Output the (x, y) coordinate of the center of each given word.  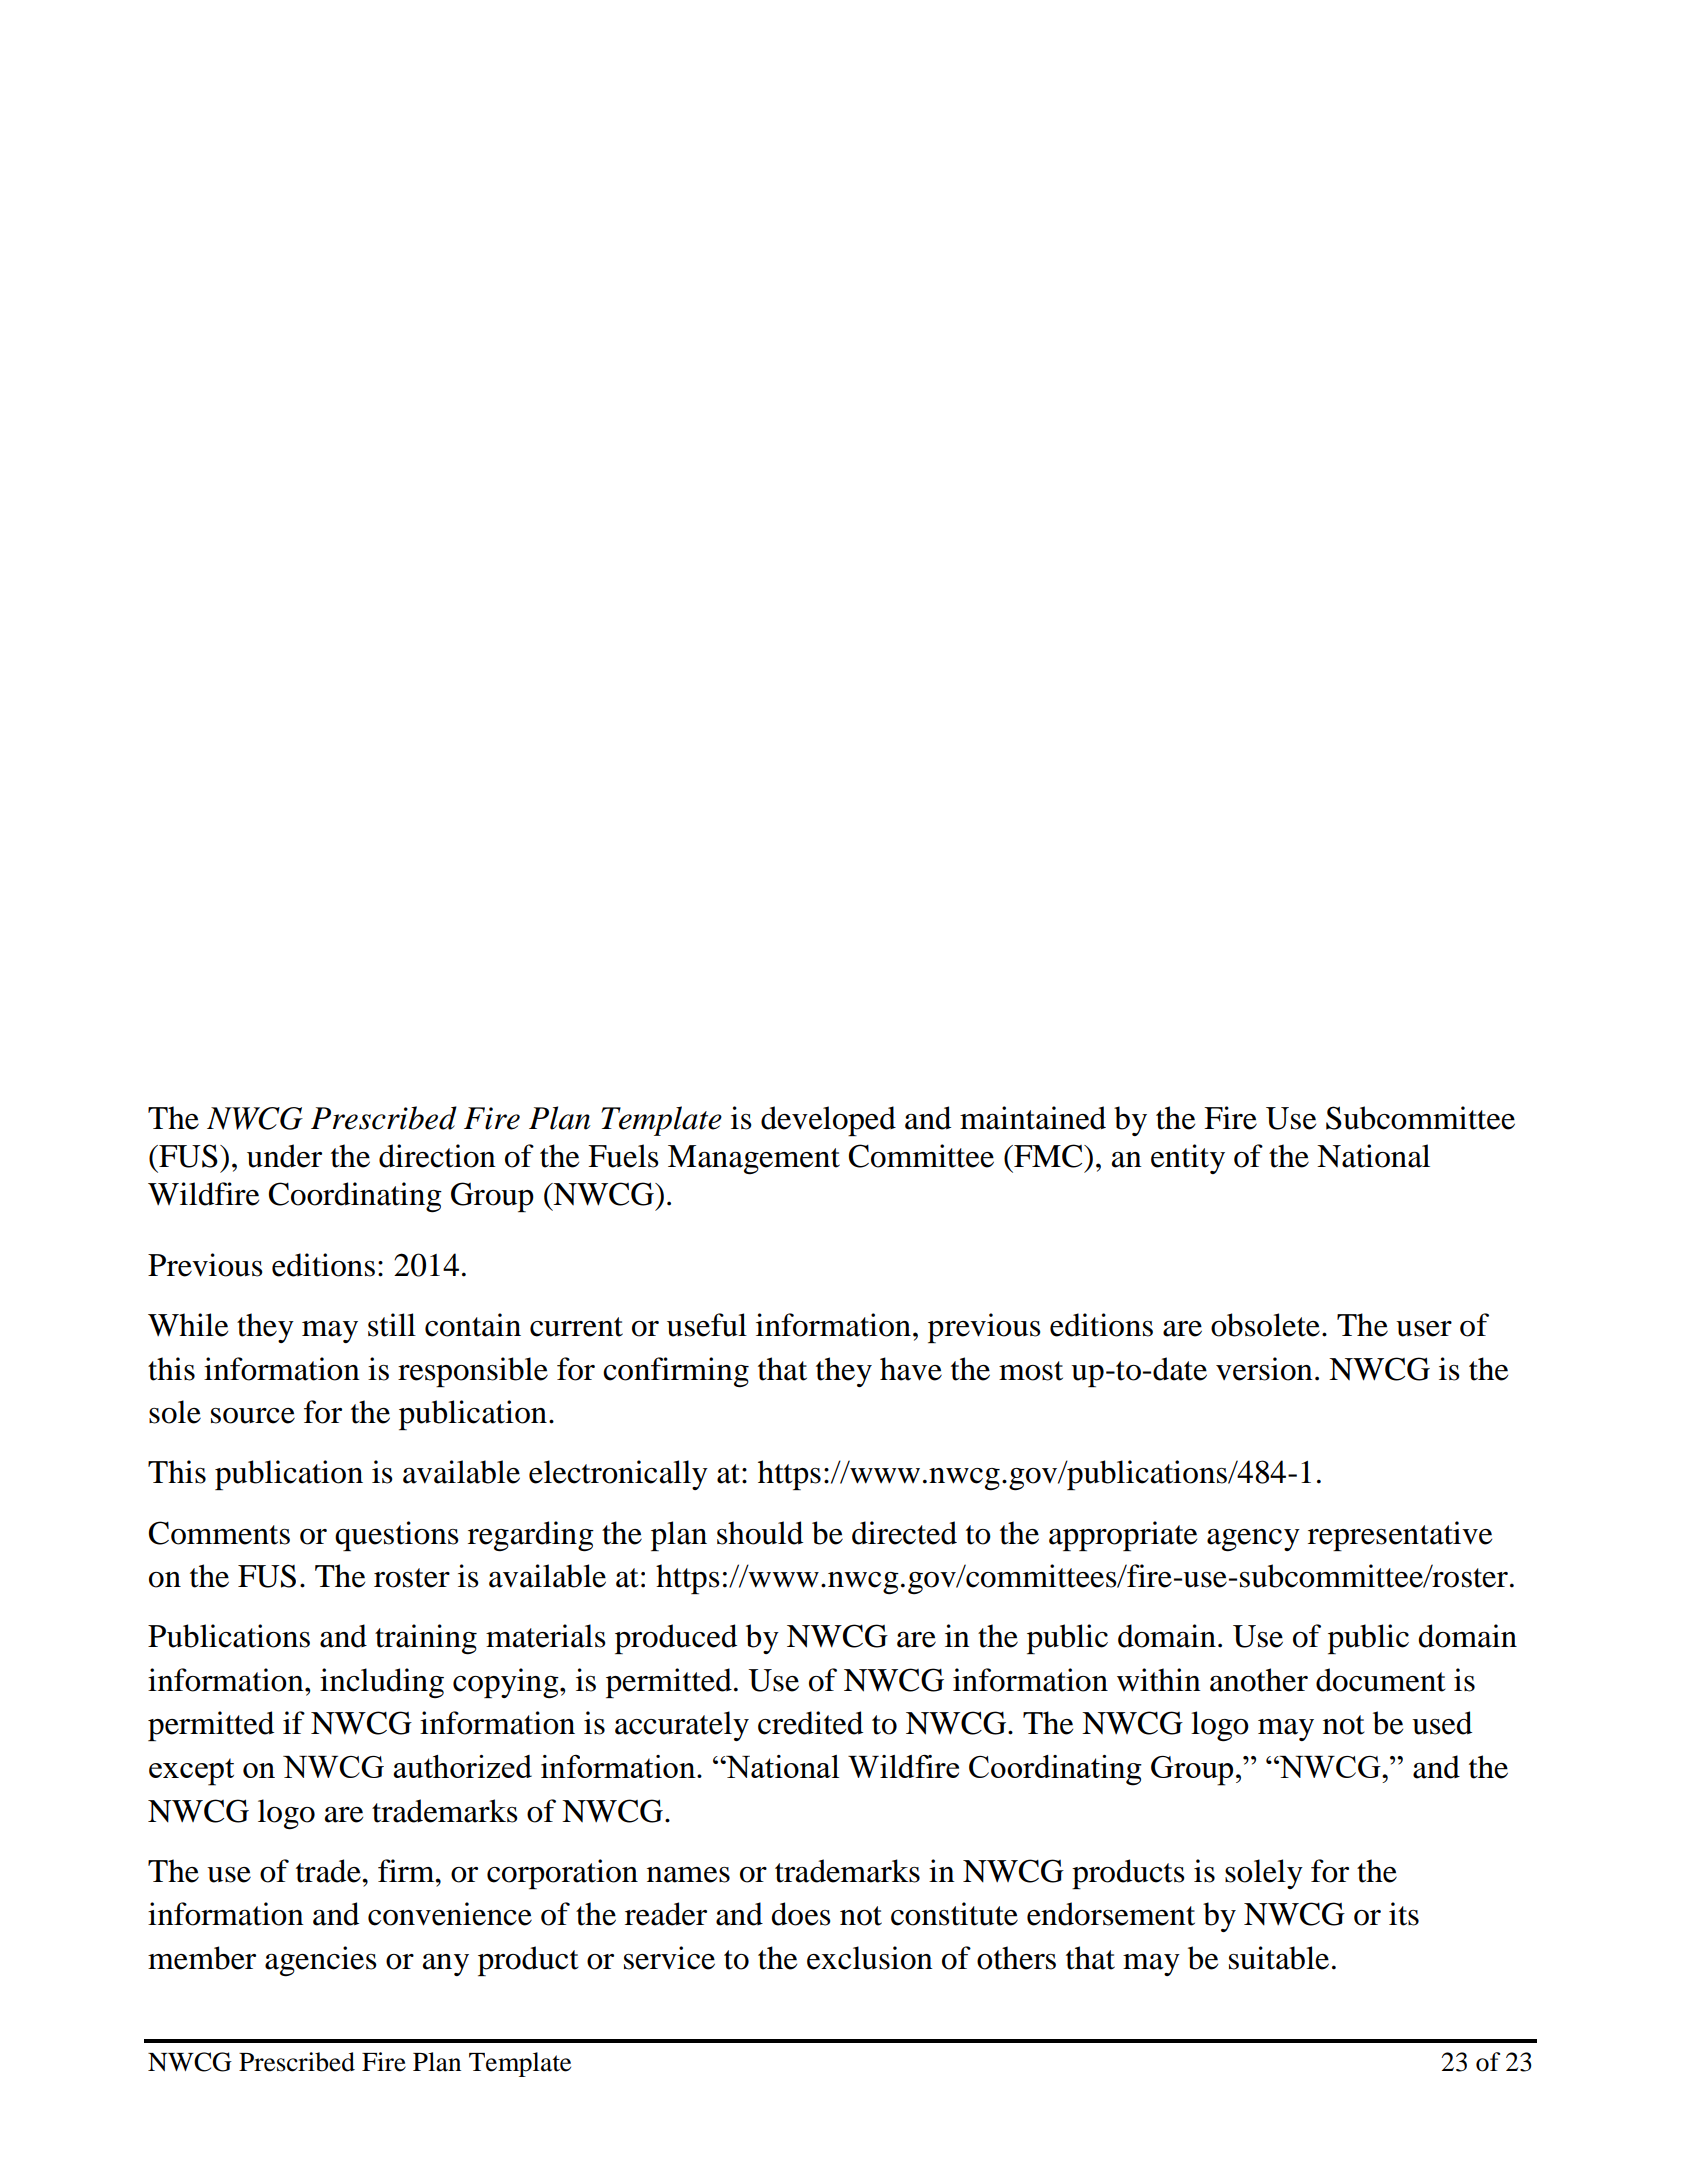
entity (1188, 1159)
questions (397, 1536)
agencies (321, 1961)
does (801, 1914)
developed (828, 1121)
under (284, 1156)
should (760, 1533)
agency (1253, 1540)
